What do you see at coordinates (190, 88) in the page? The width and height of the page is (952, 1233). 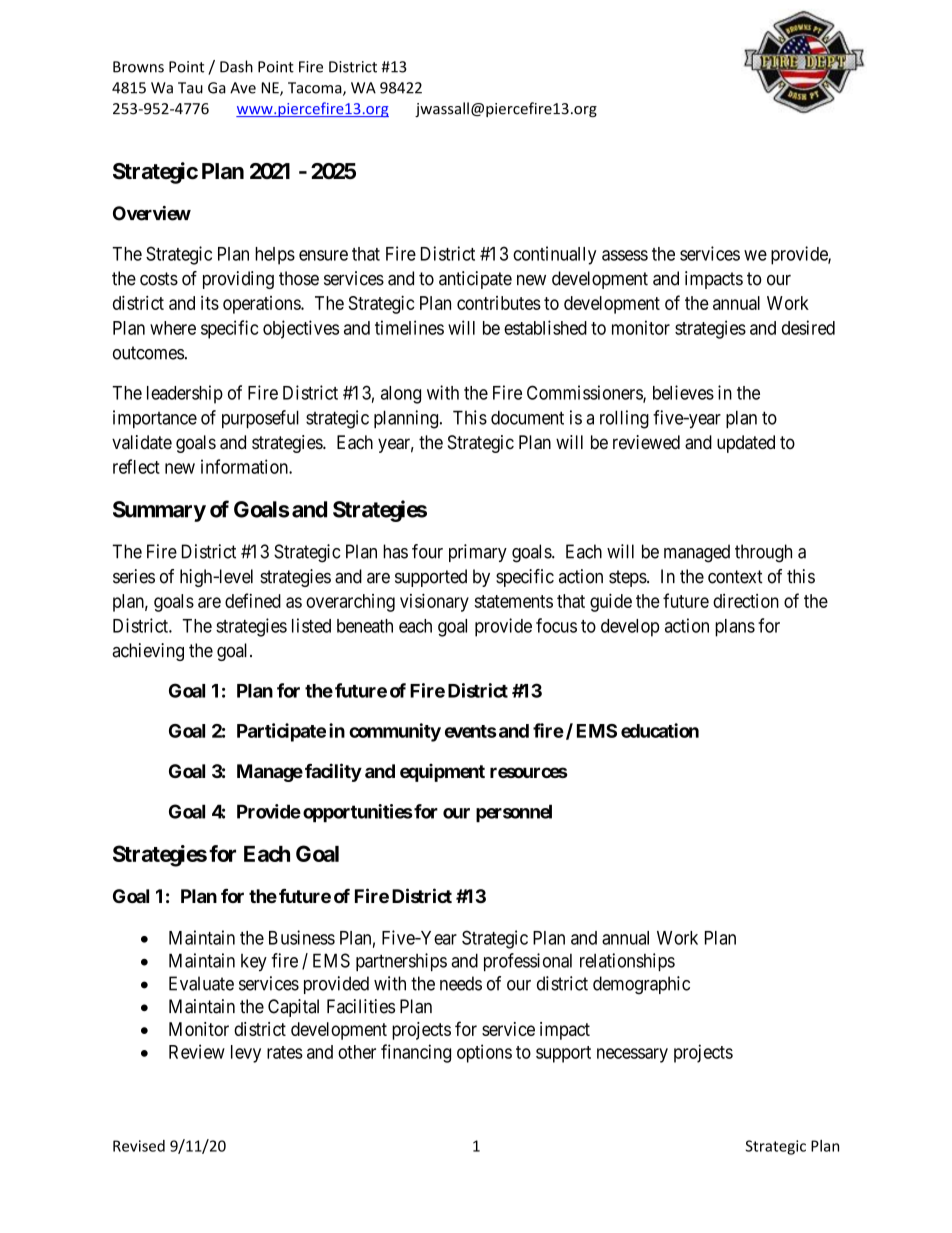 I see `Tau` at bounding box center [190, 88].
